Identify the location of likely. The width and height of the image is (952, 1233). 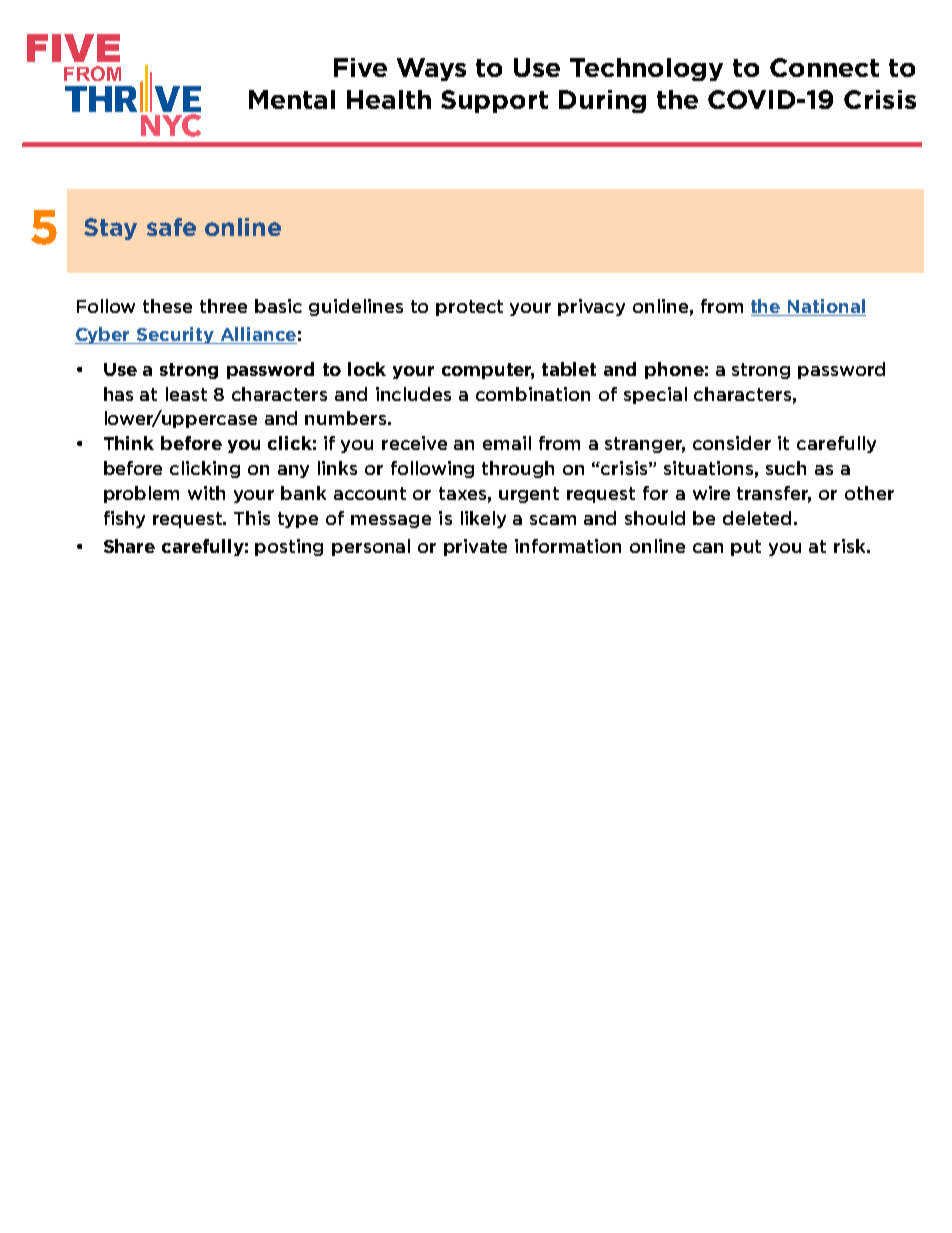
(483, 519).
